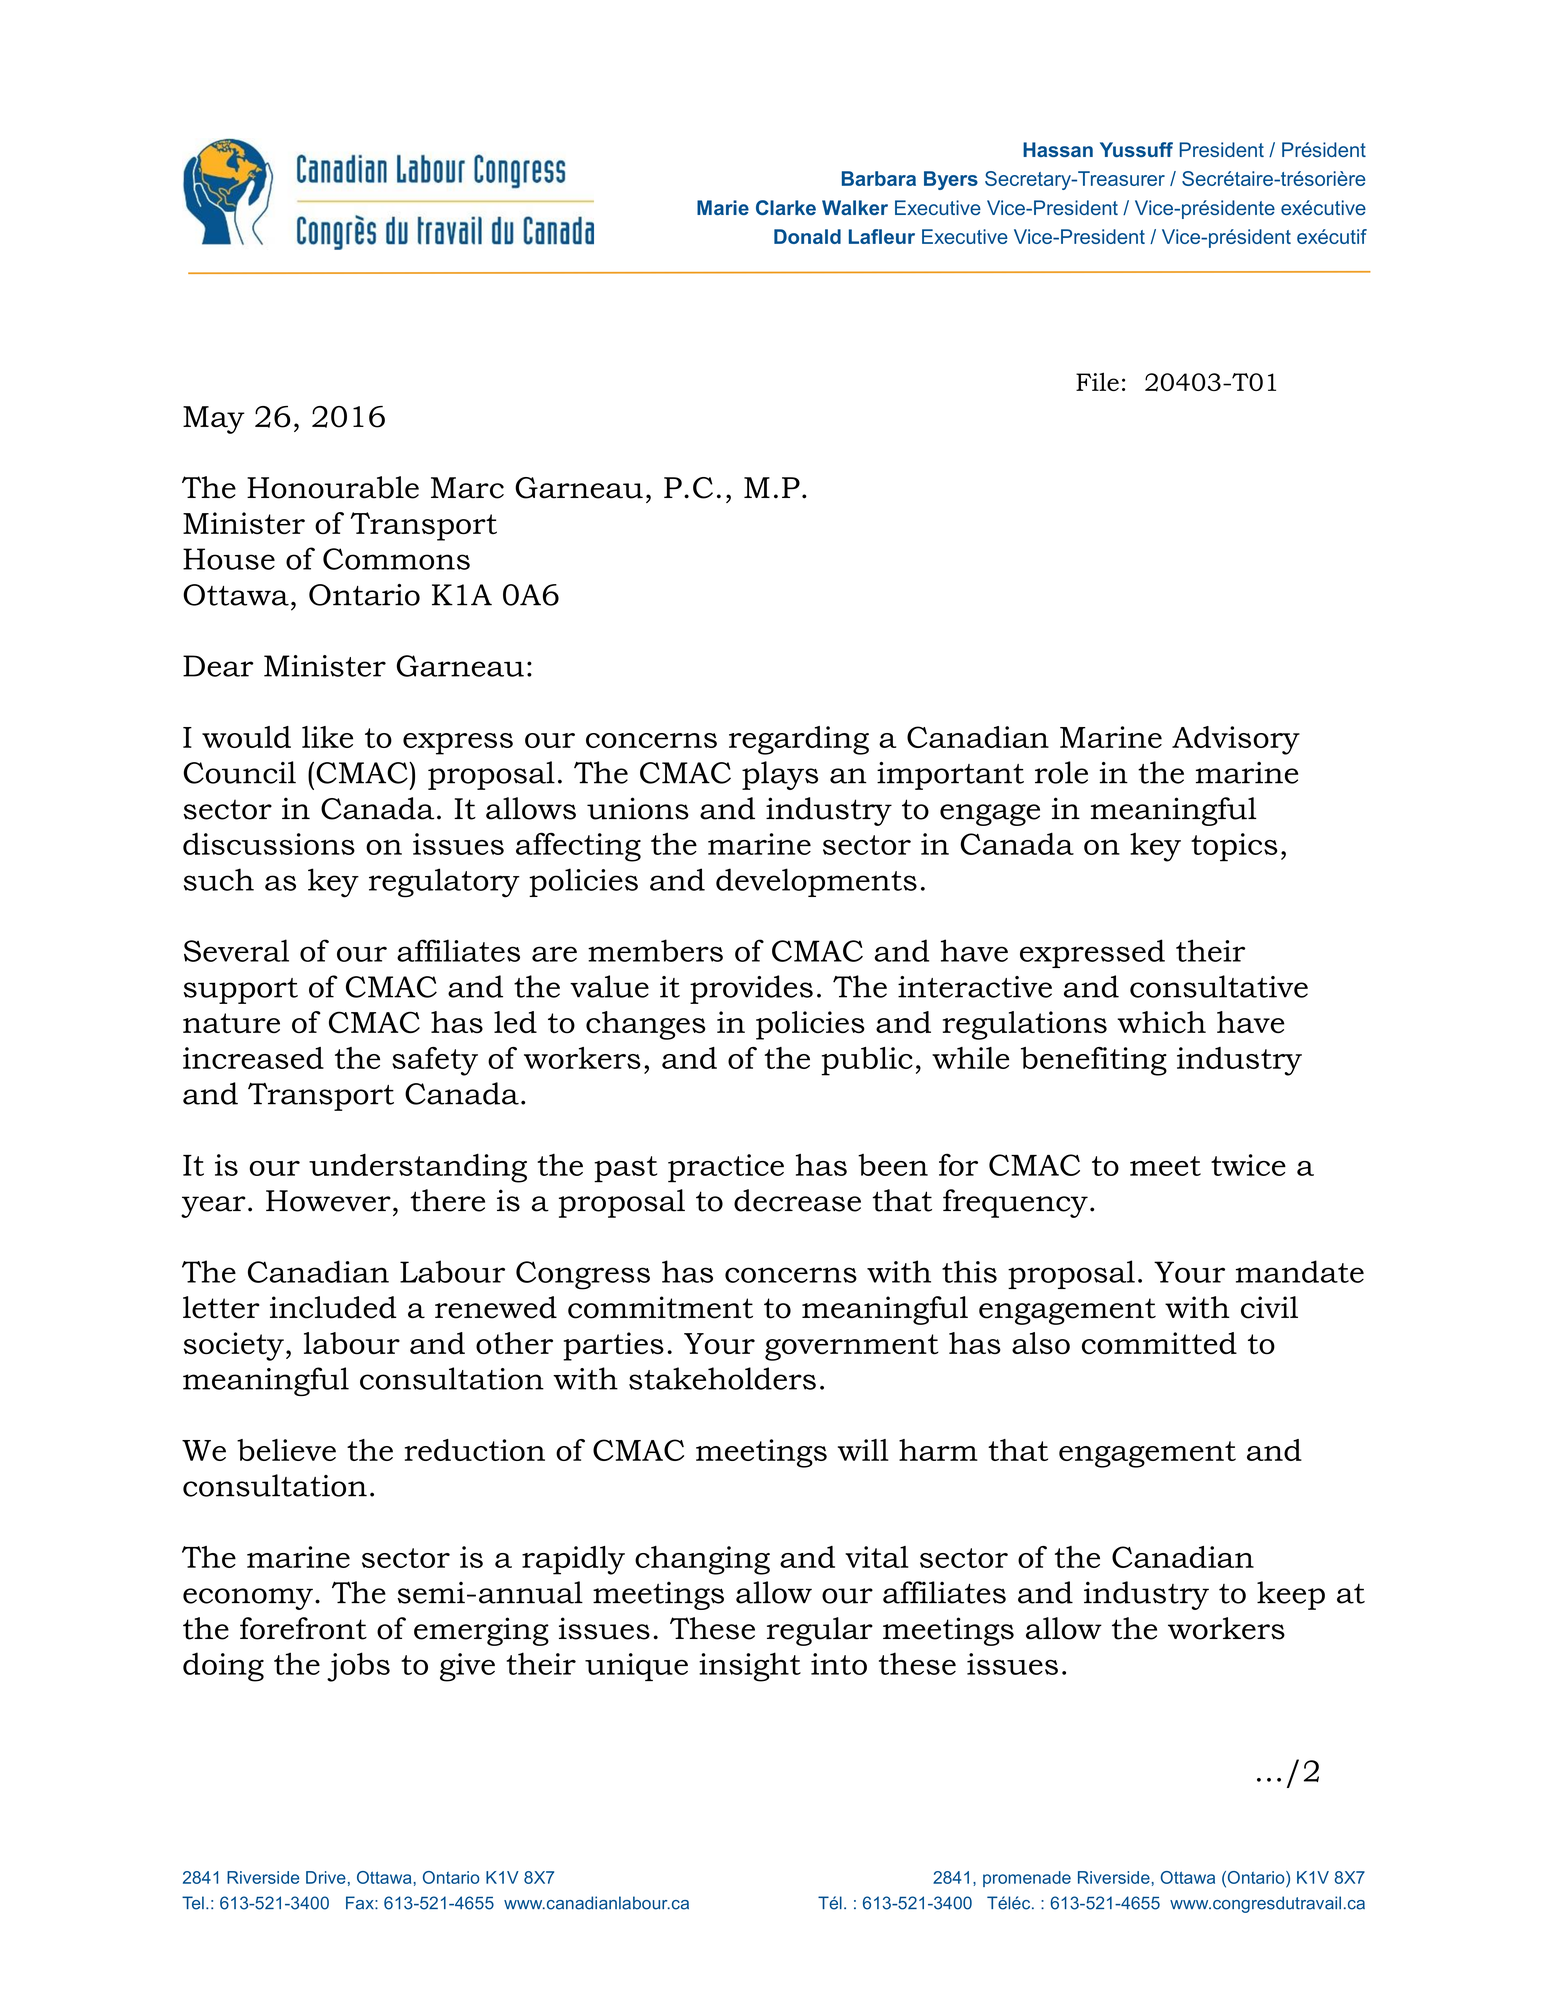  I want to click on Advisory, so click(1236, 740).
